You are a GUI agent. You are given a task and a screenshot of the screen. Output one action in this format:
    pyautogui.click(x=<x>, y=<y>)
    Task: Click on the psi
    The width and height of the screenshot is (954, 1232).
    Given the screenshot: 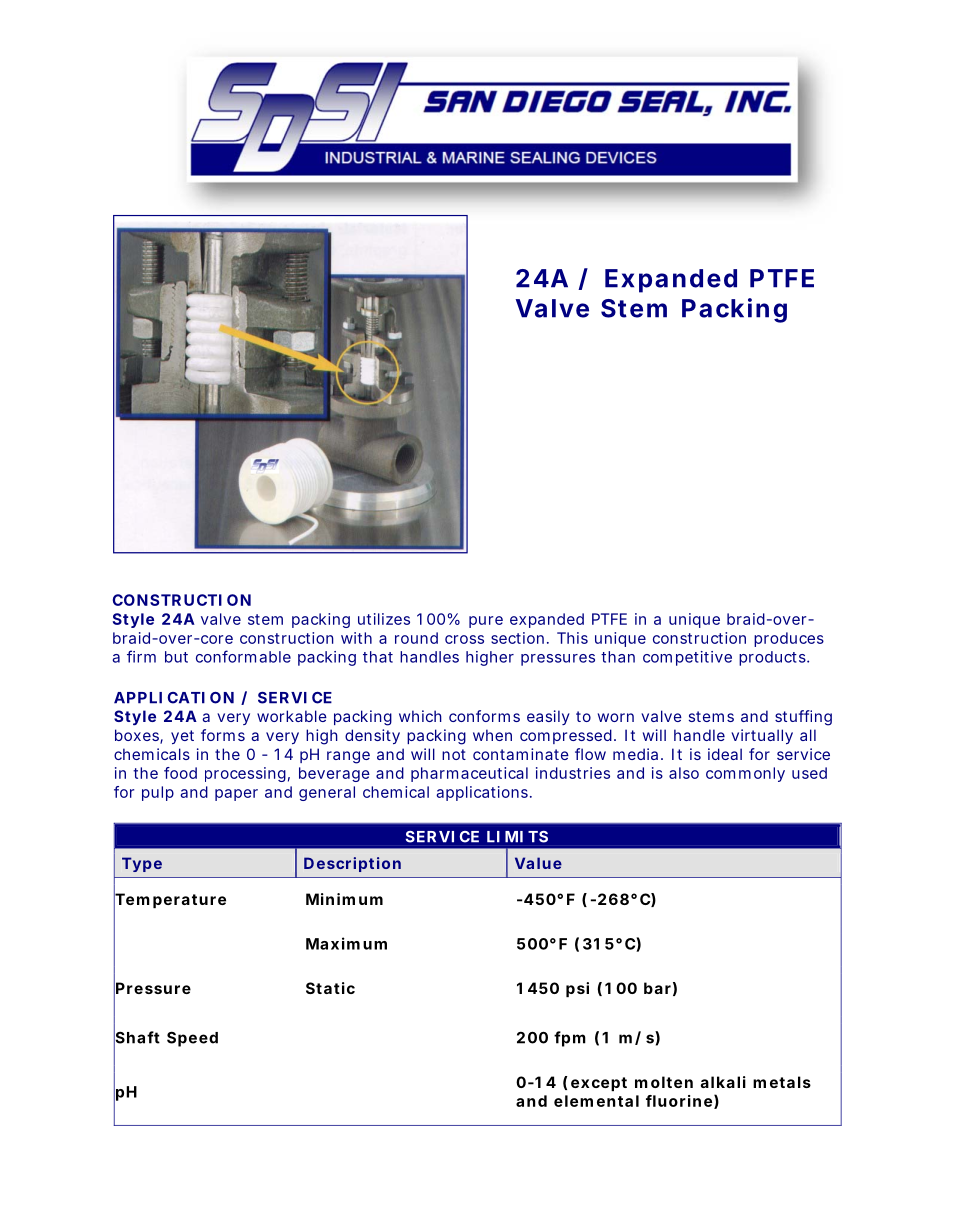 What is the action you would take?
    pyautogui.click(x=577, y=989)
